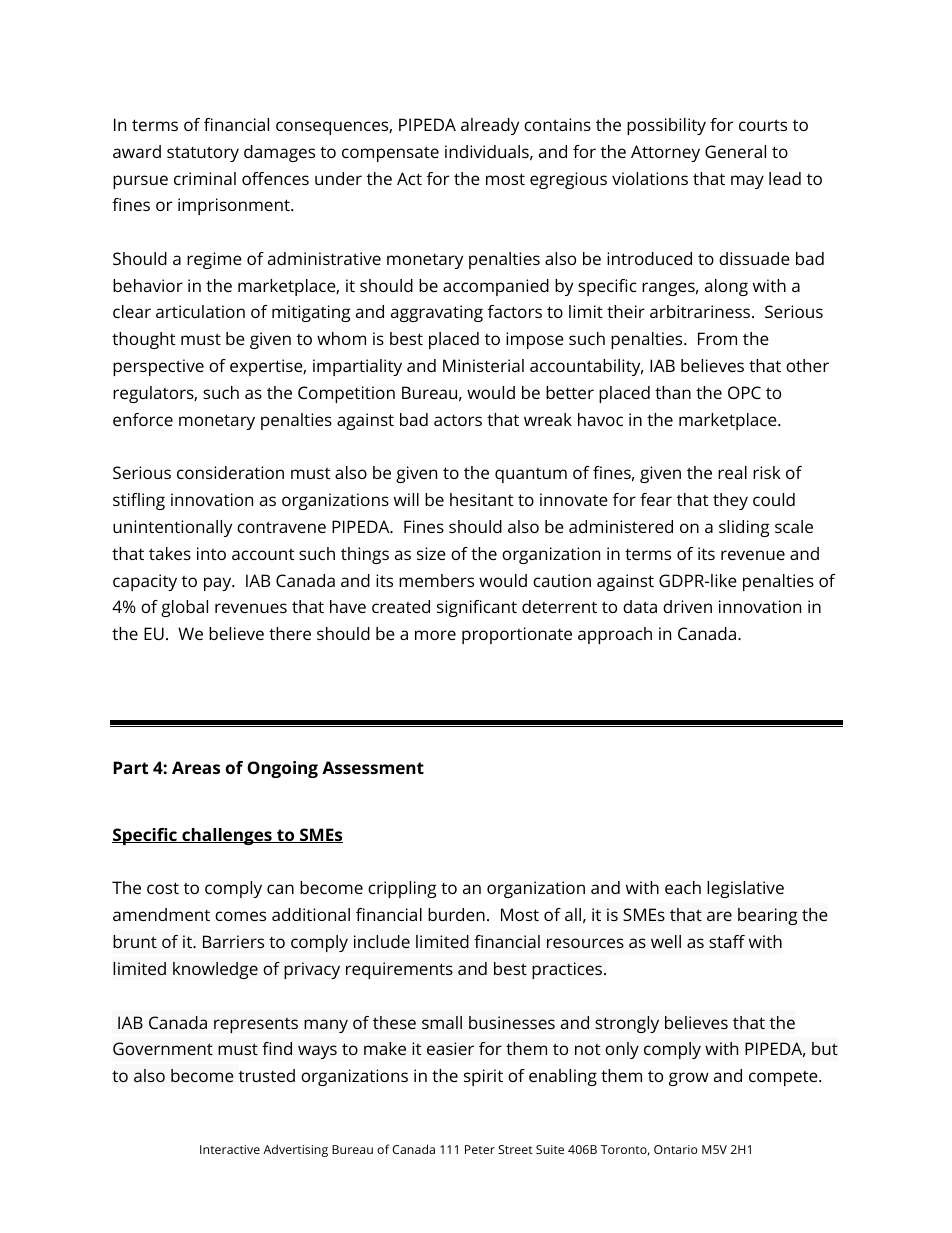 Image resolution: width=952 pixels, height=1233 pixels. Describe the element at coordinates (203, 154) in the screenshot. I see `statutory` at that location.
